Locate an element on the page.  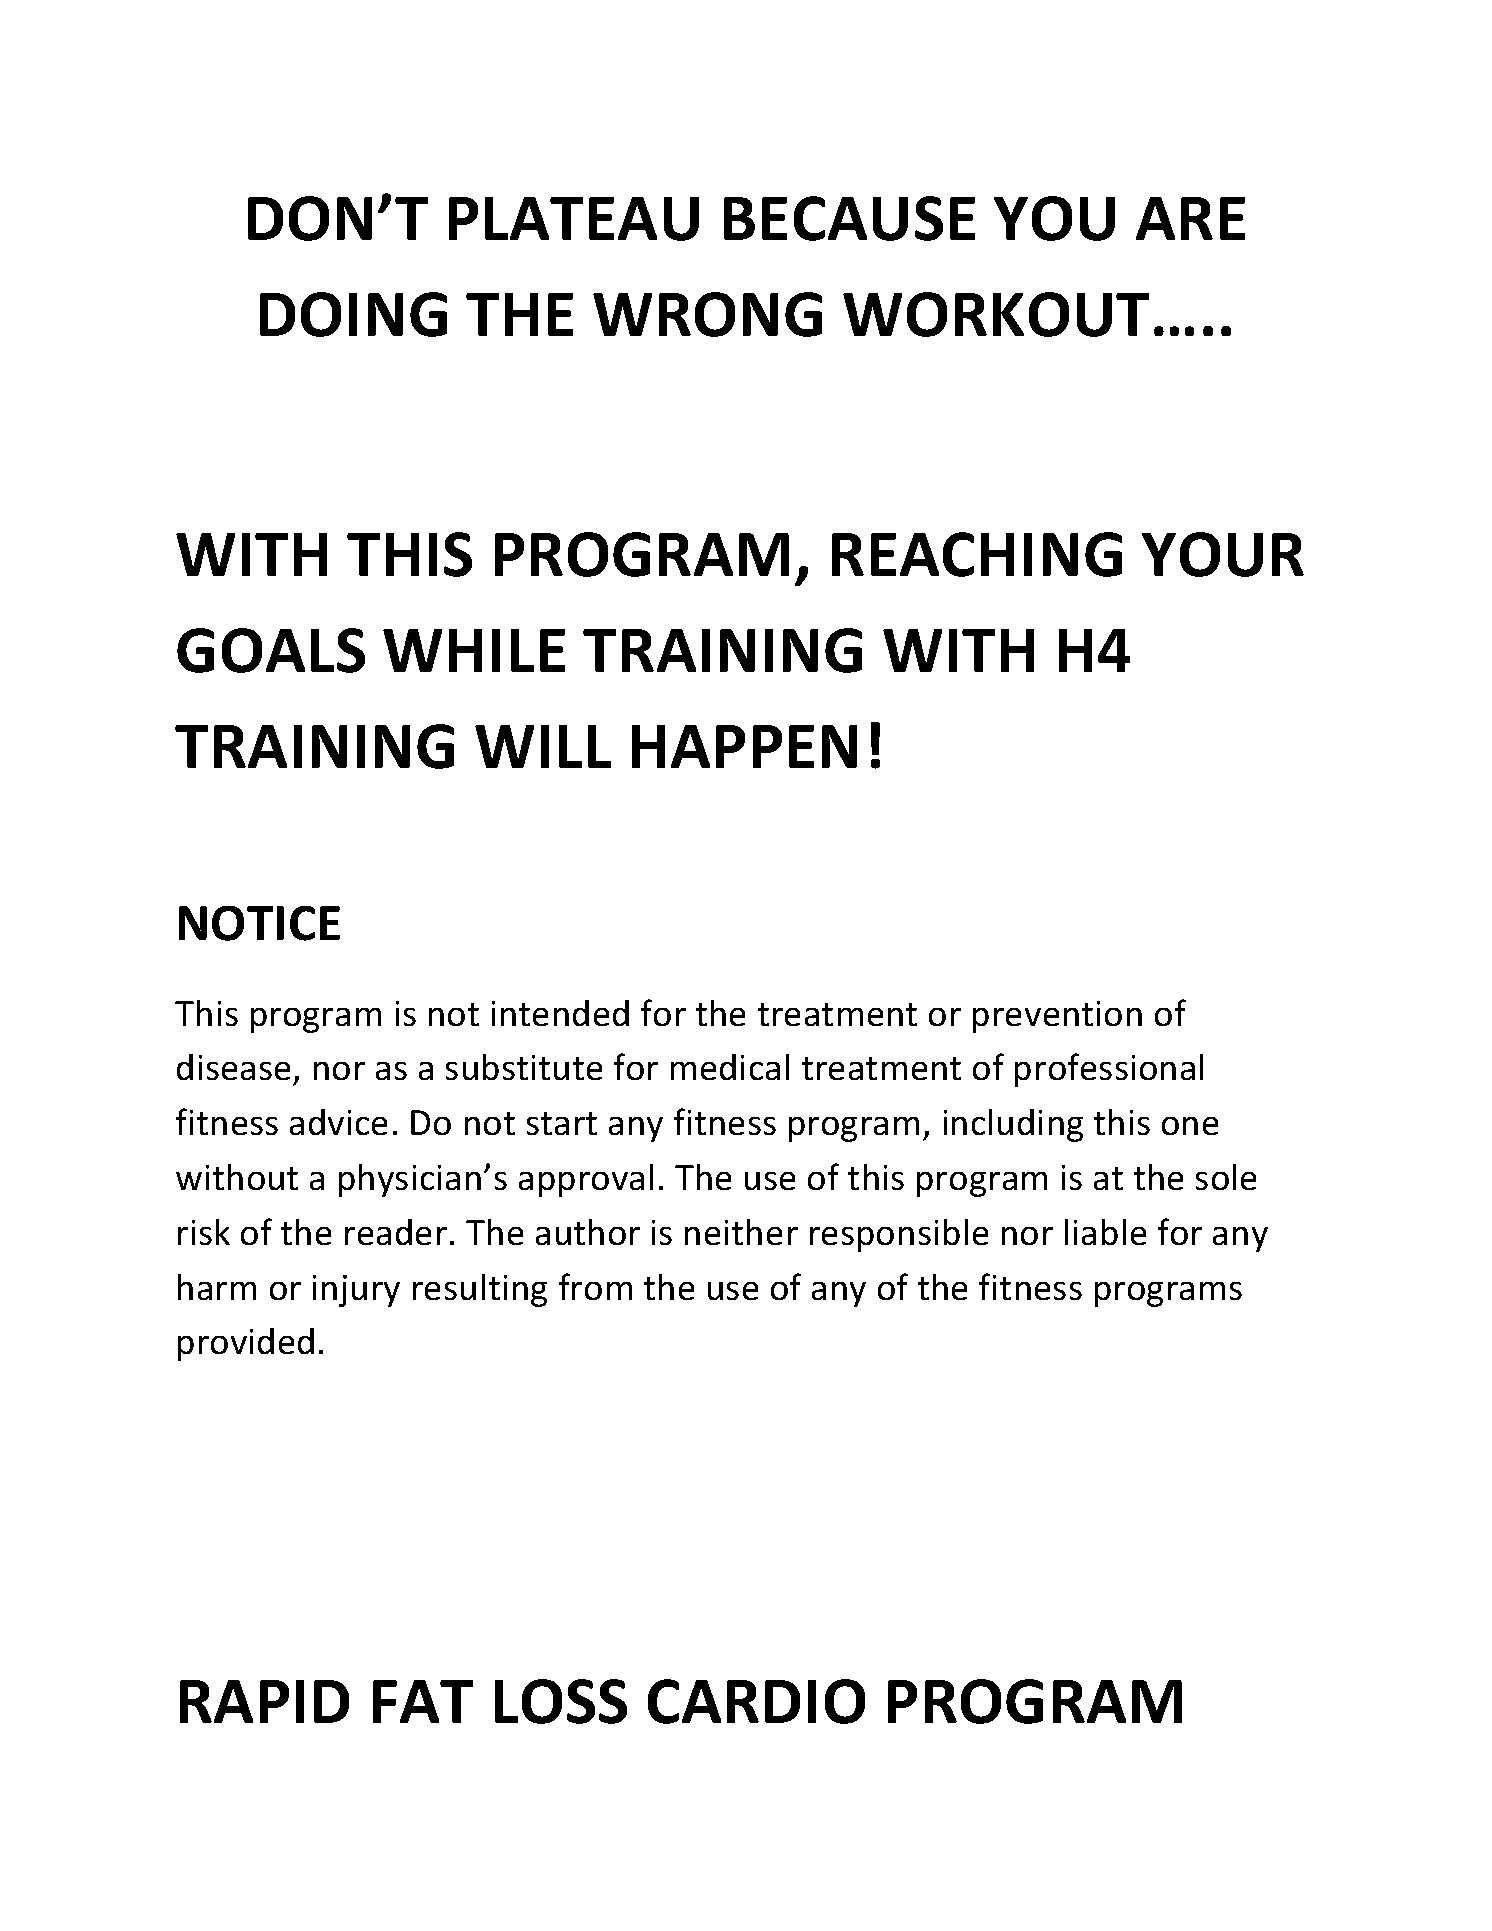
medical is located at coordinates (730, 1067).
